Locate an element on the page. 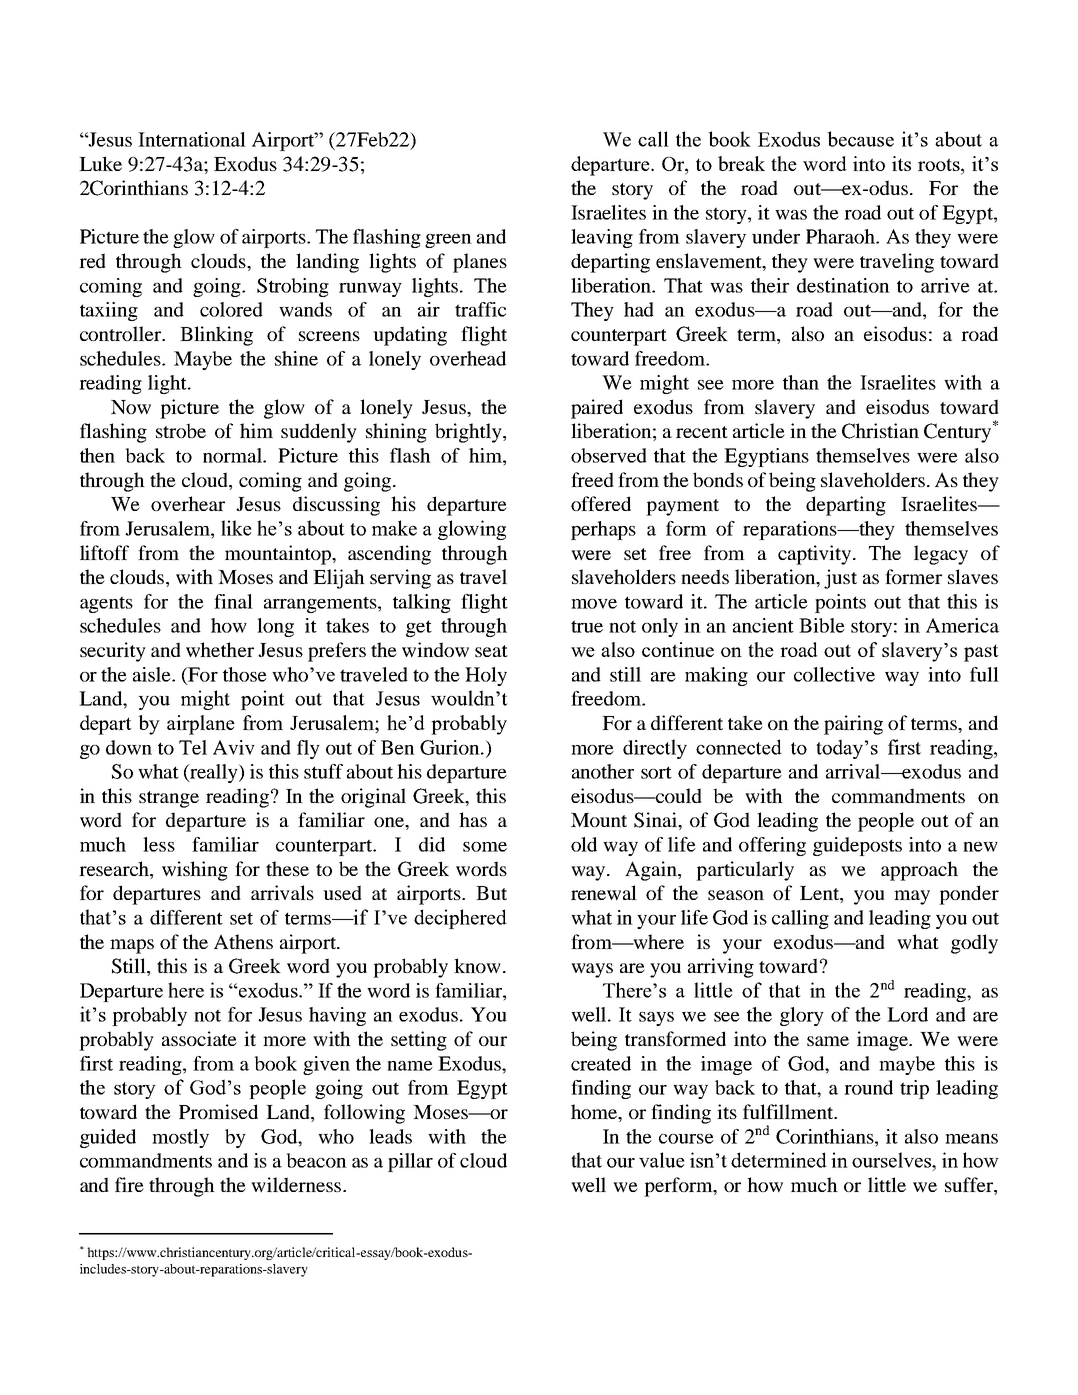  International is located at coordinates (192, 139).
